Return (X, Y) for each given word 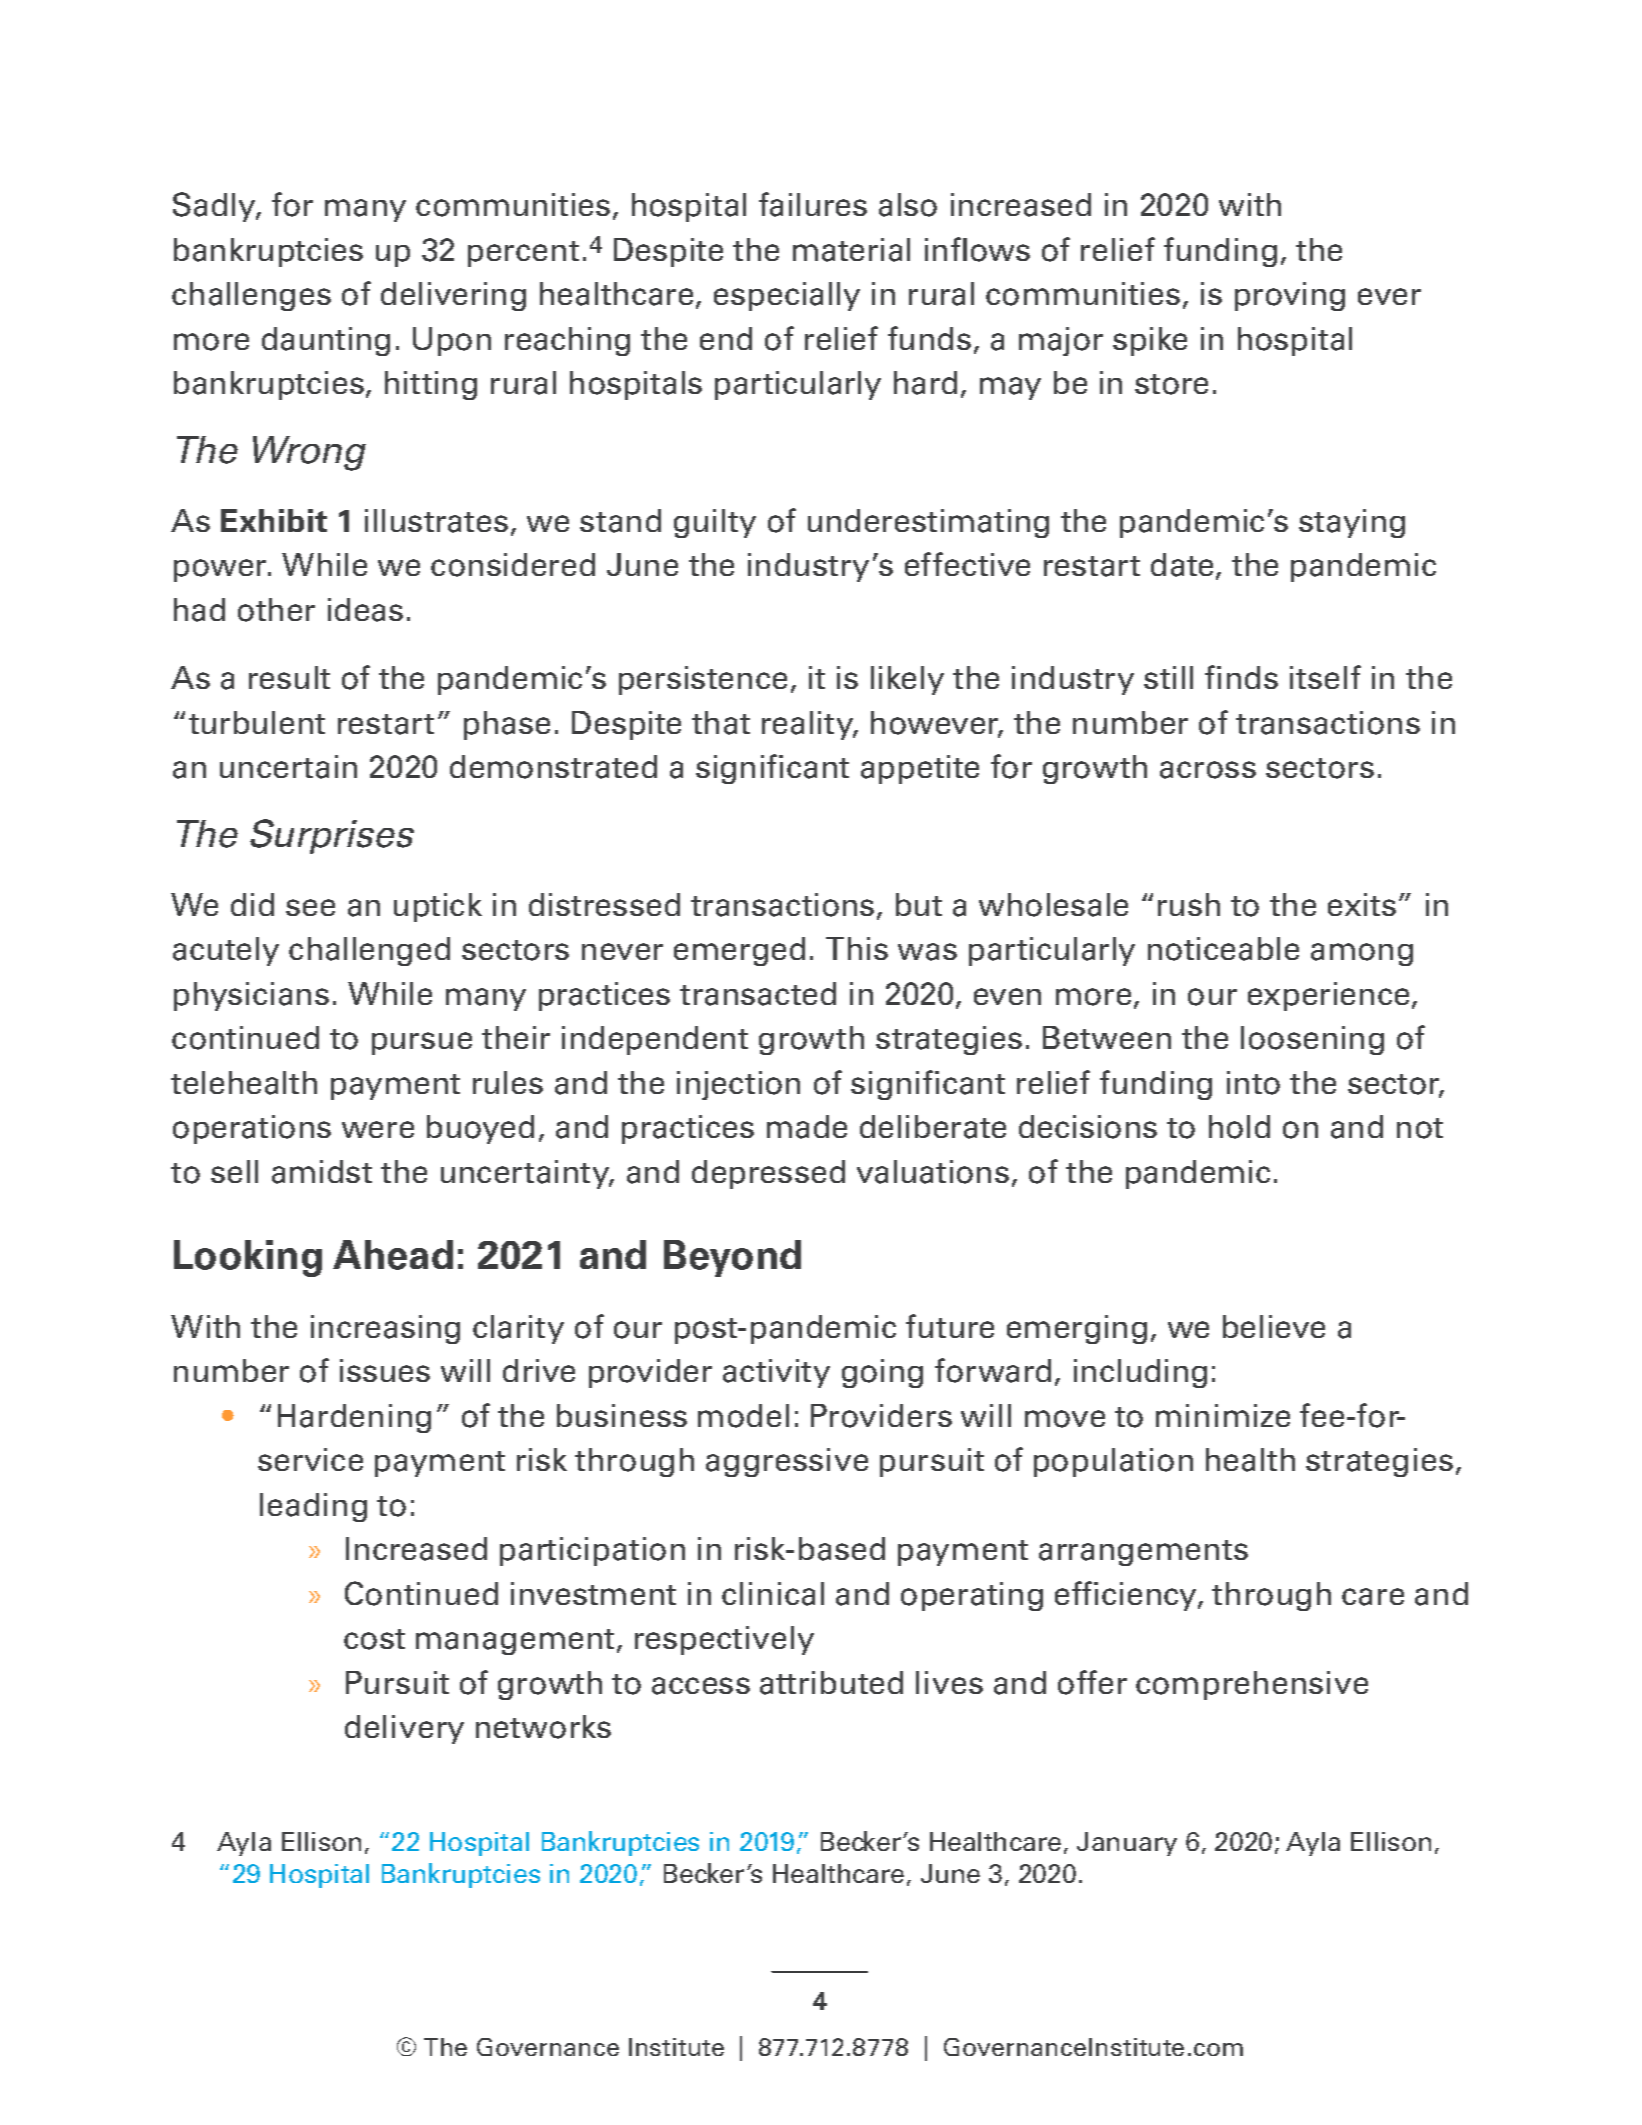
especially (787, 296)
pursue (422, 1043)
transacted (758, 994)
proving (1290, 296)
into (1253, 1083)
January (1127, 1844)
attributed (831, 1683)
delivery (404, 1729)
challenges (251, 296)
